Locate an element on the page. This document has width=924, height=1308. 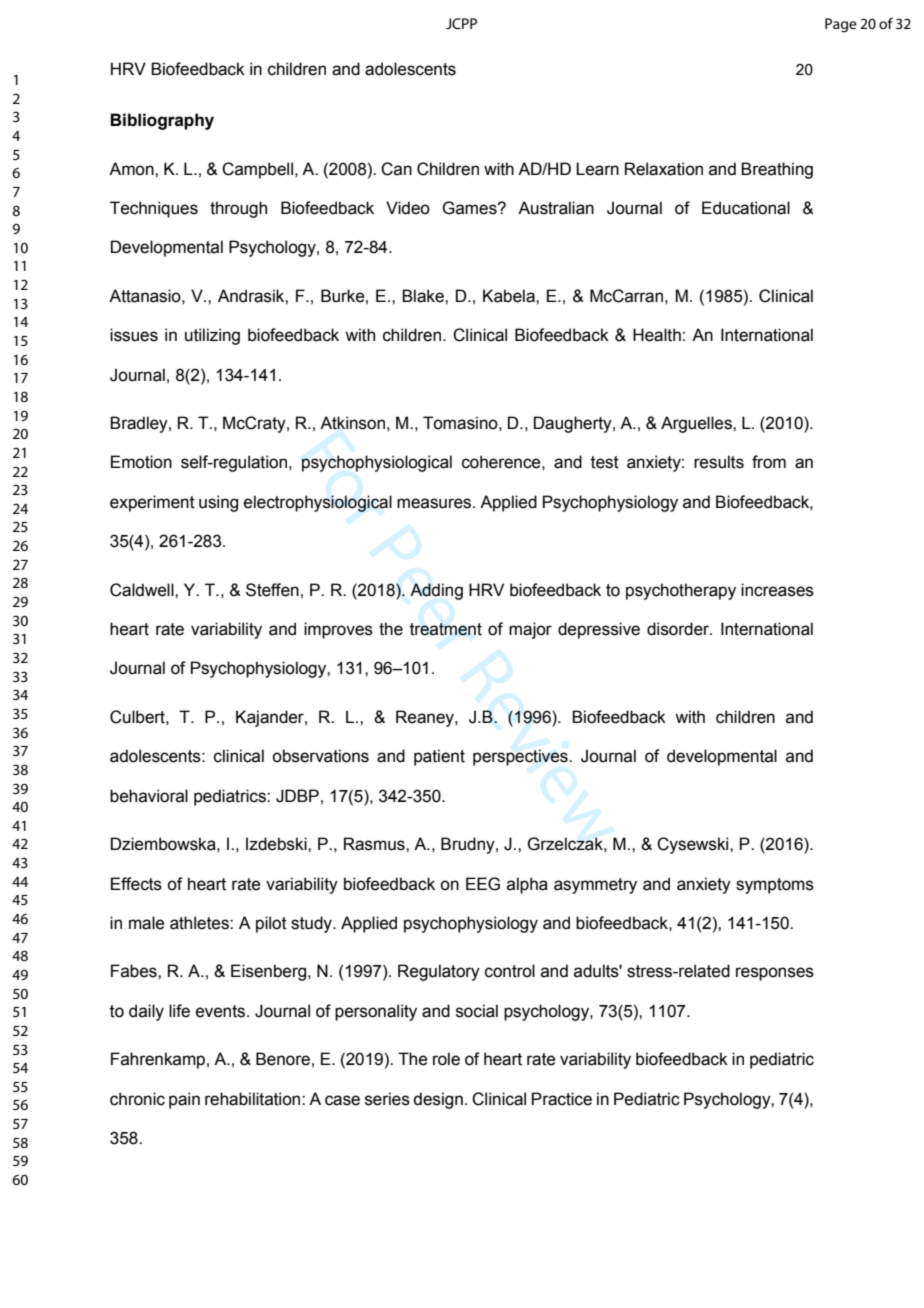
Can is located at coordinates (396, 169).
